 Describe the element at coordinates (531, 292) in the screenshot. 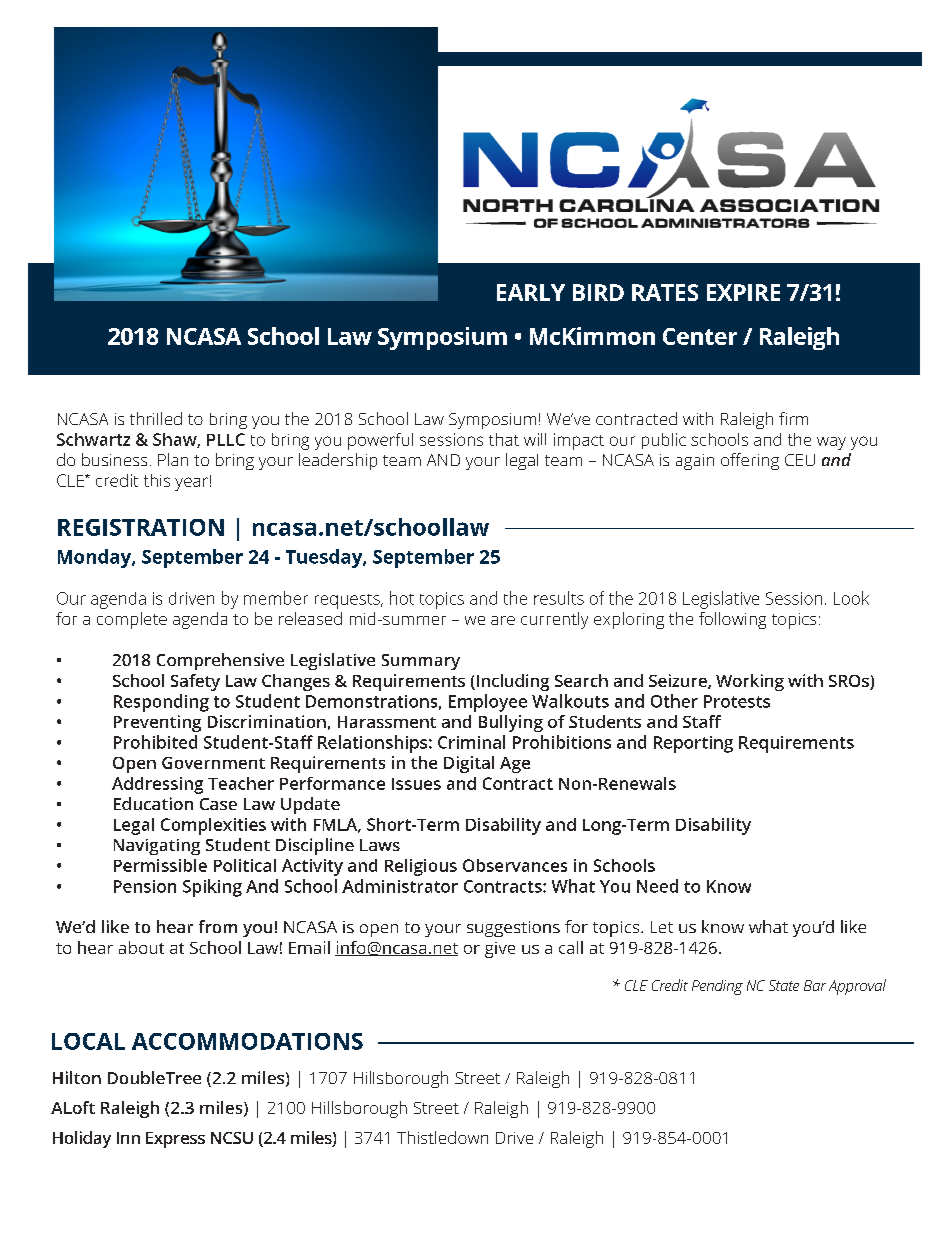

I see `EARLY` at that location.
